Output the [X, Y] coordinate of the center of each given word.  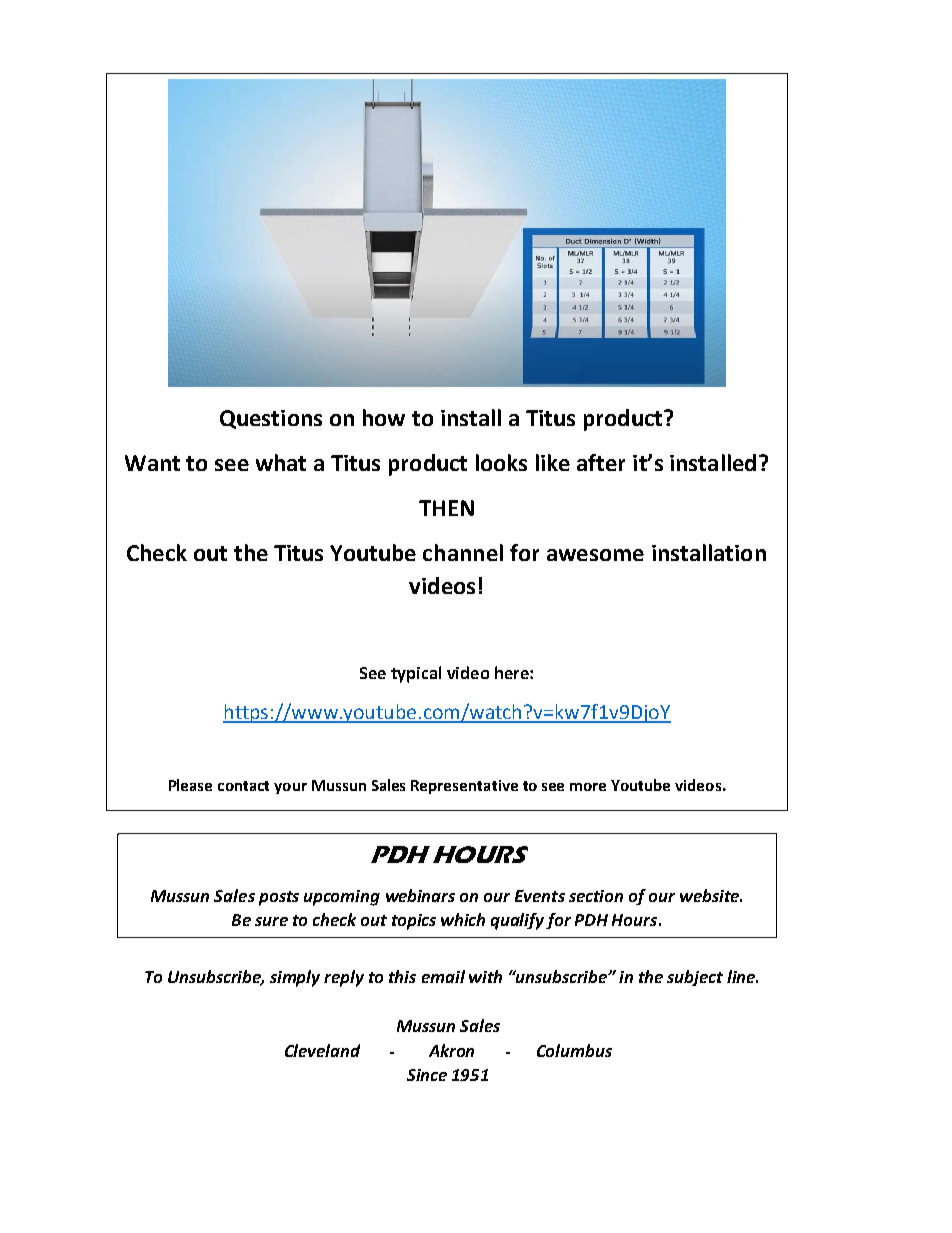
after [601, 462]
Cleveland [322, 1050]
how [384, 417]
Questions [271, 419]
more [588, 787]
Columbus [574, 1050]
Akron [451, 1050]
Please [190, 785]
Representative [464, 787]
